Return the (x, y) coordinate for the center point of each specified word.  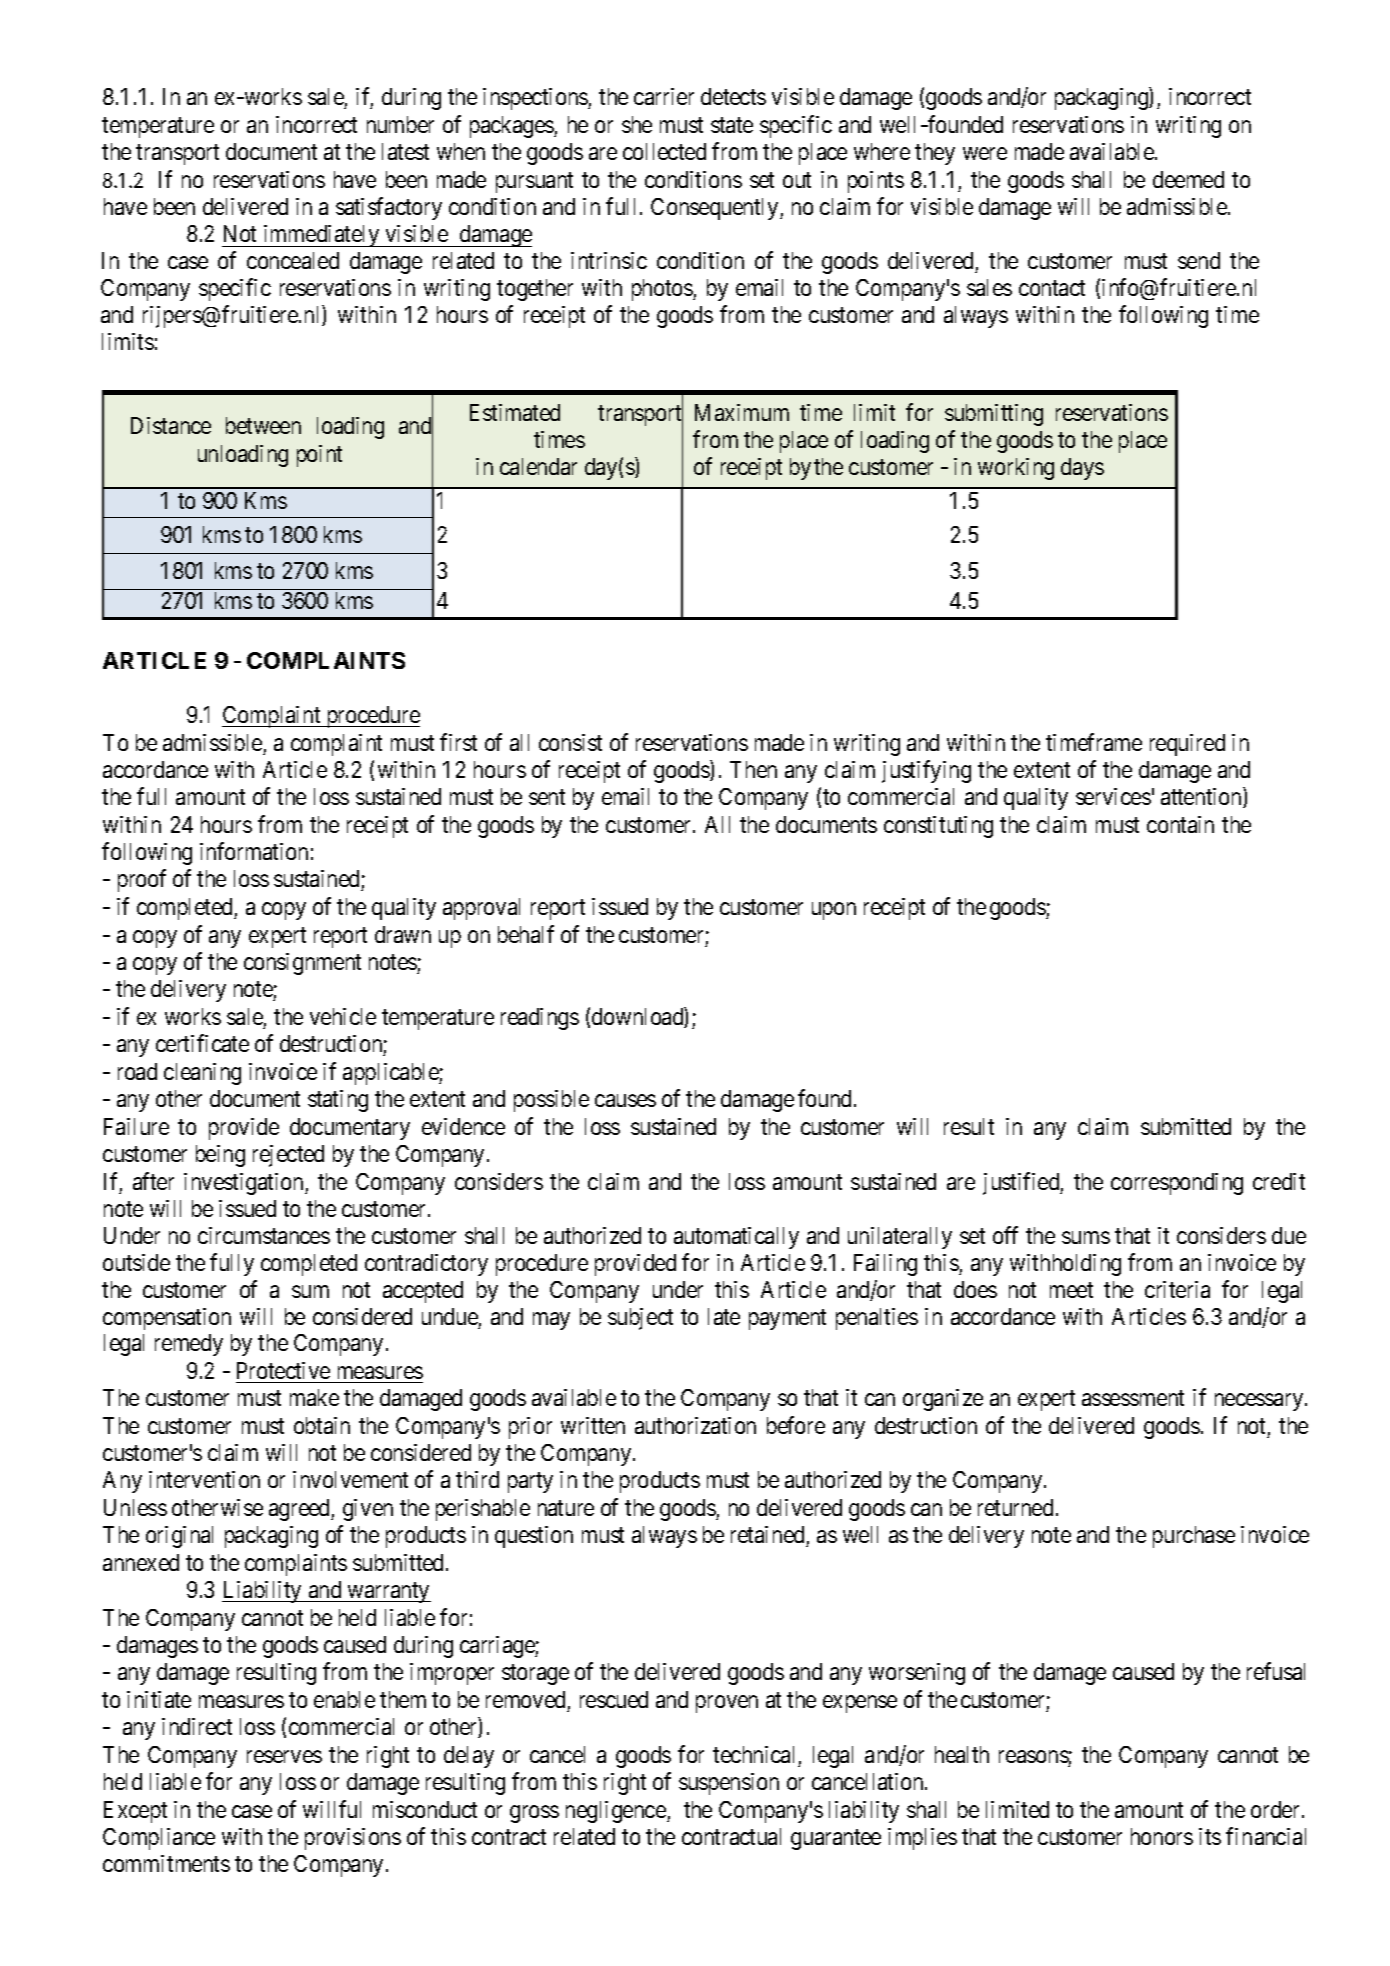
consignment (302, 964)
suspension (729, 1784)
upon (834, 911)
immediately (321, 236)
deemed (1188, 179)
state (732, 125)
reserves (284, 1756)
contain (1180, 824)
